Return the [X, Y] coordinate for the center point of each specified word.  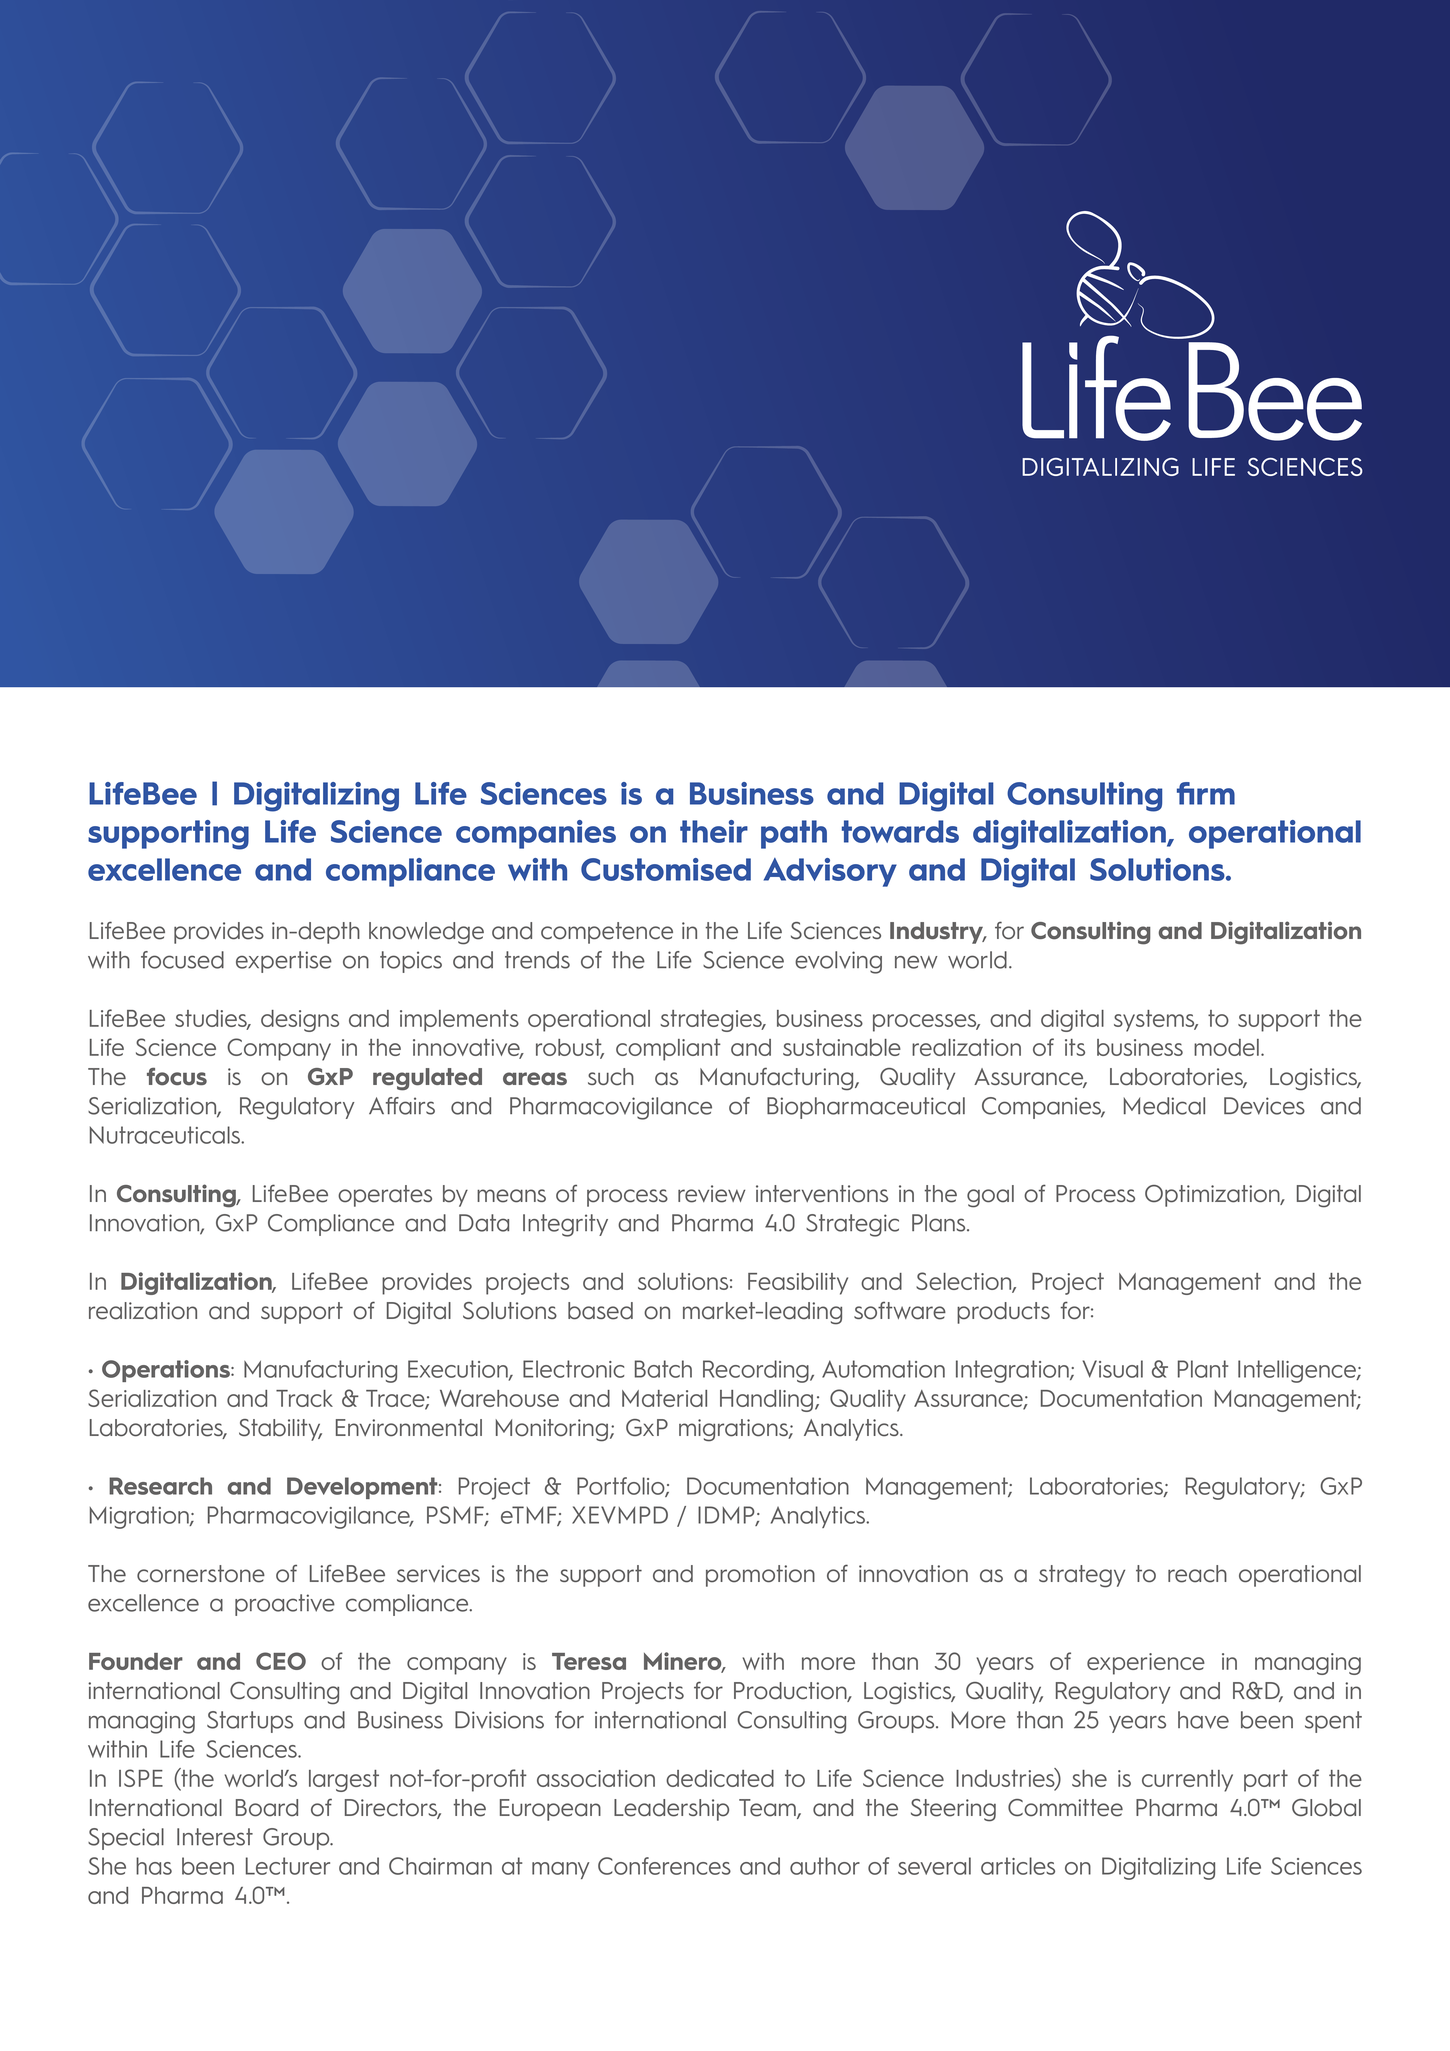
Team [768, 1809]
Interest [215, 1837]
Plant [1203, 1369]
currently [1187, 1781]
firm [1206, 793]
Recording [757, 1371]
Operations [167, 1371]
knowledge [426, 933]
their [714, 831]
